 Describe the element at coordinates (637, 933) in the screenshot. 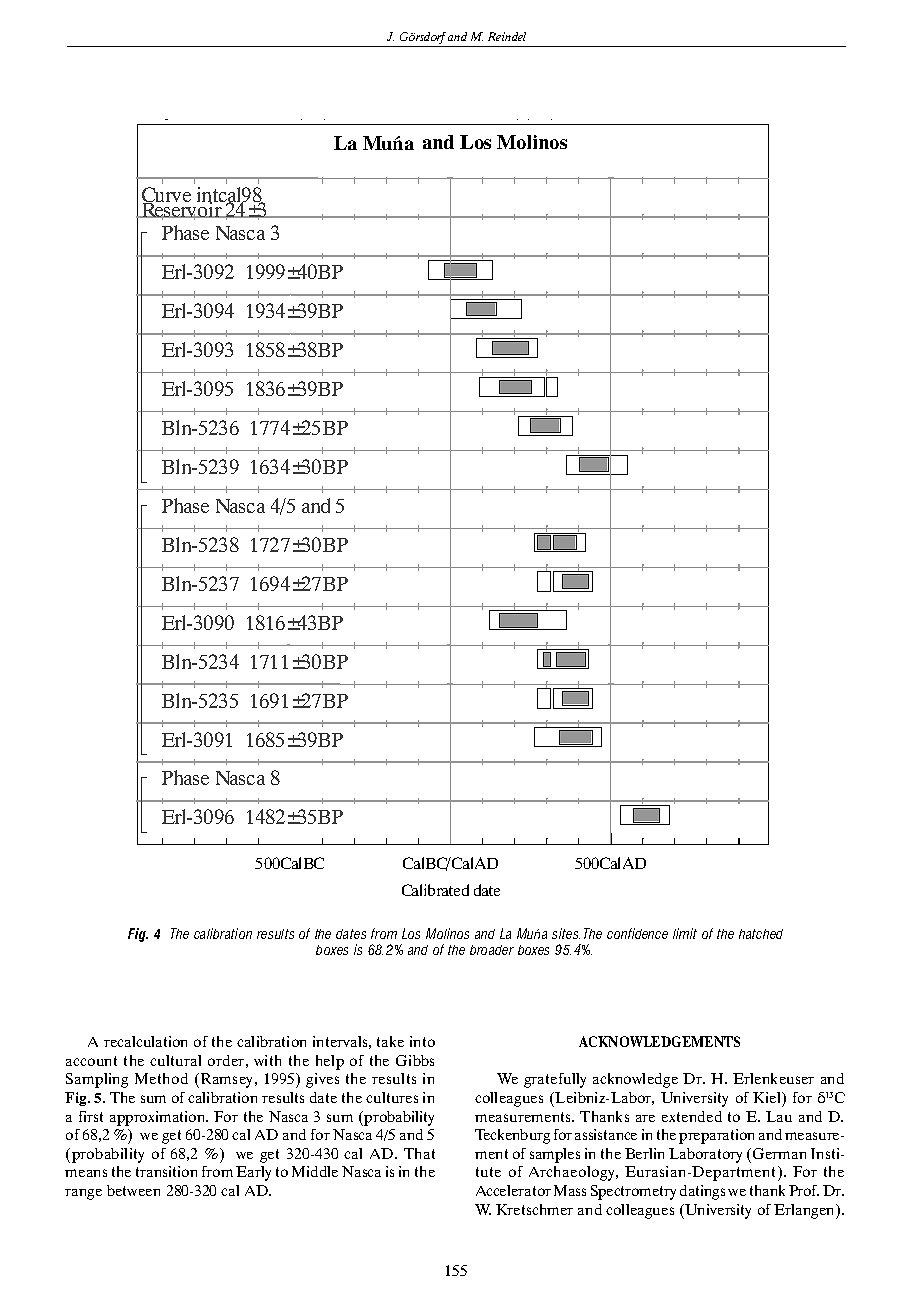

I see `confidence` at that location.
